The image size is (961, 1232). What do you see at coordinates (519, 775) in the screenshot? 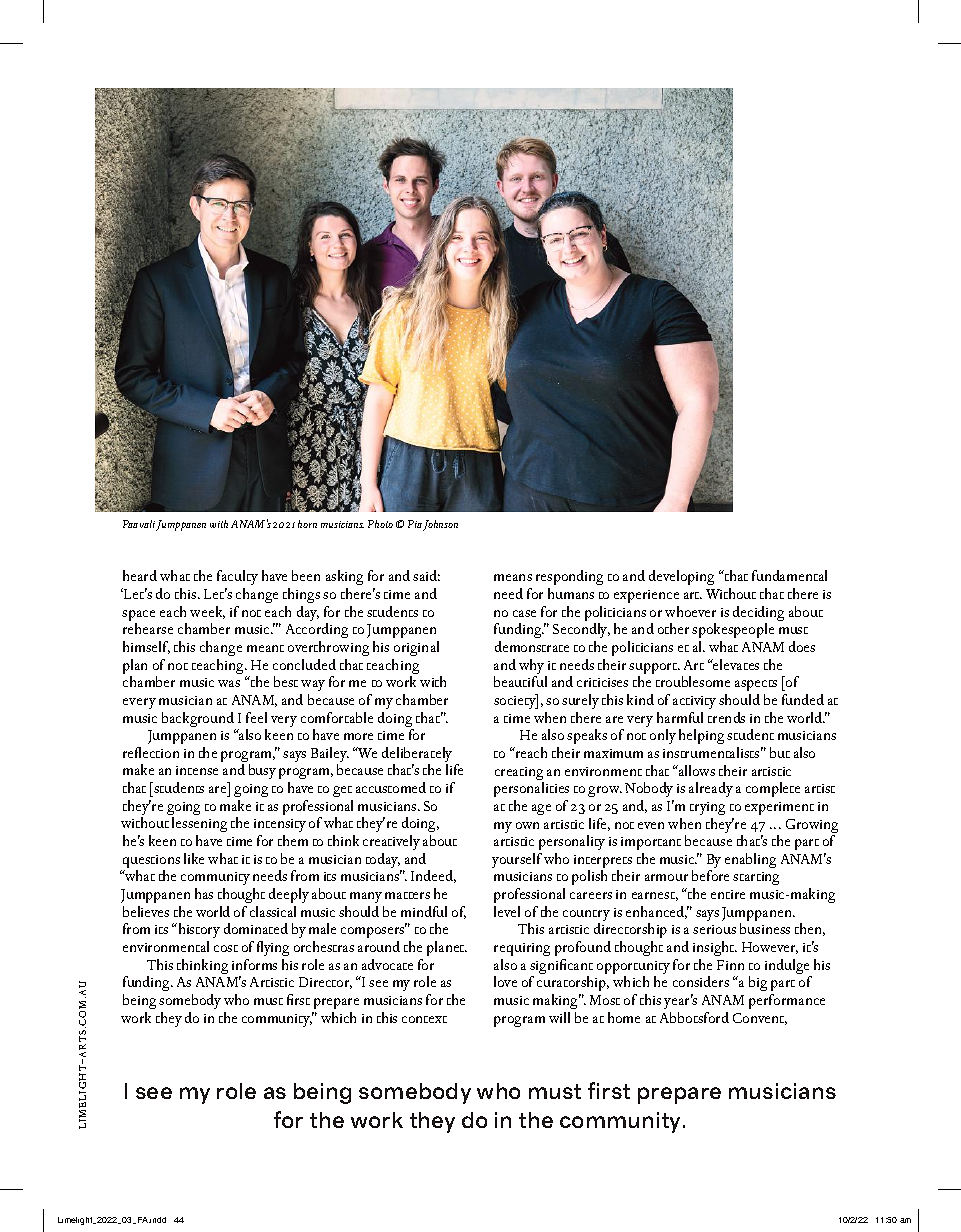
I see `creating` at bounding box center [519, 775].
